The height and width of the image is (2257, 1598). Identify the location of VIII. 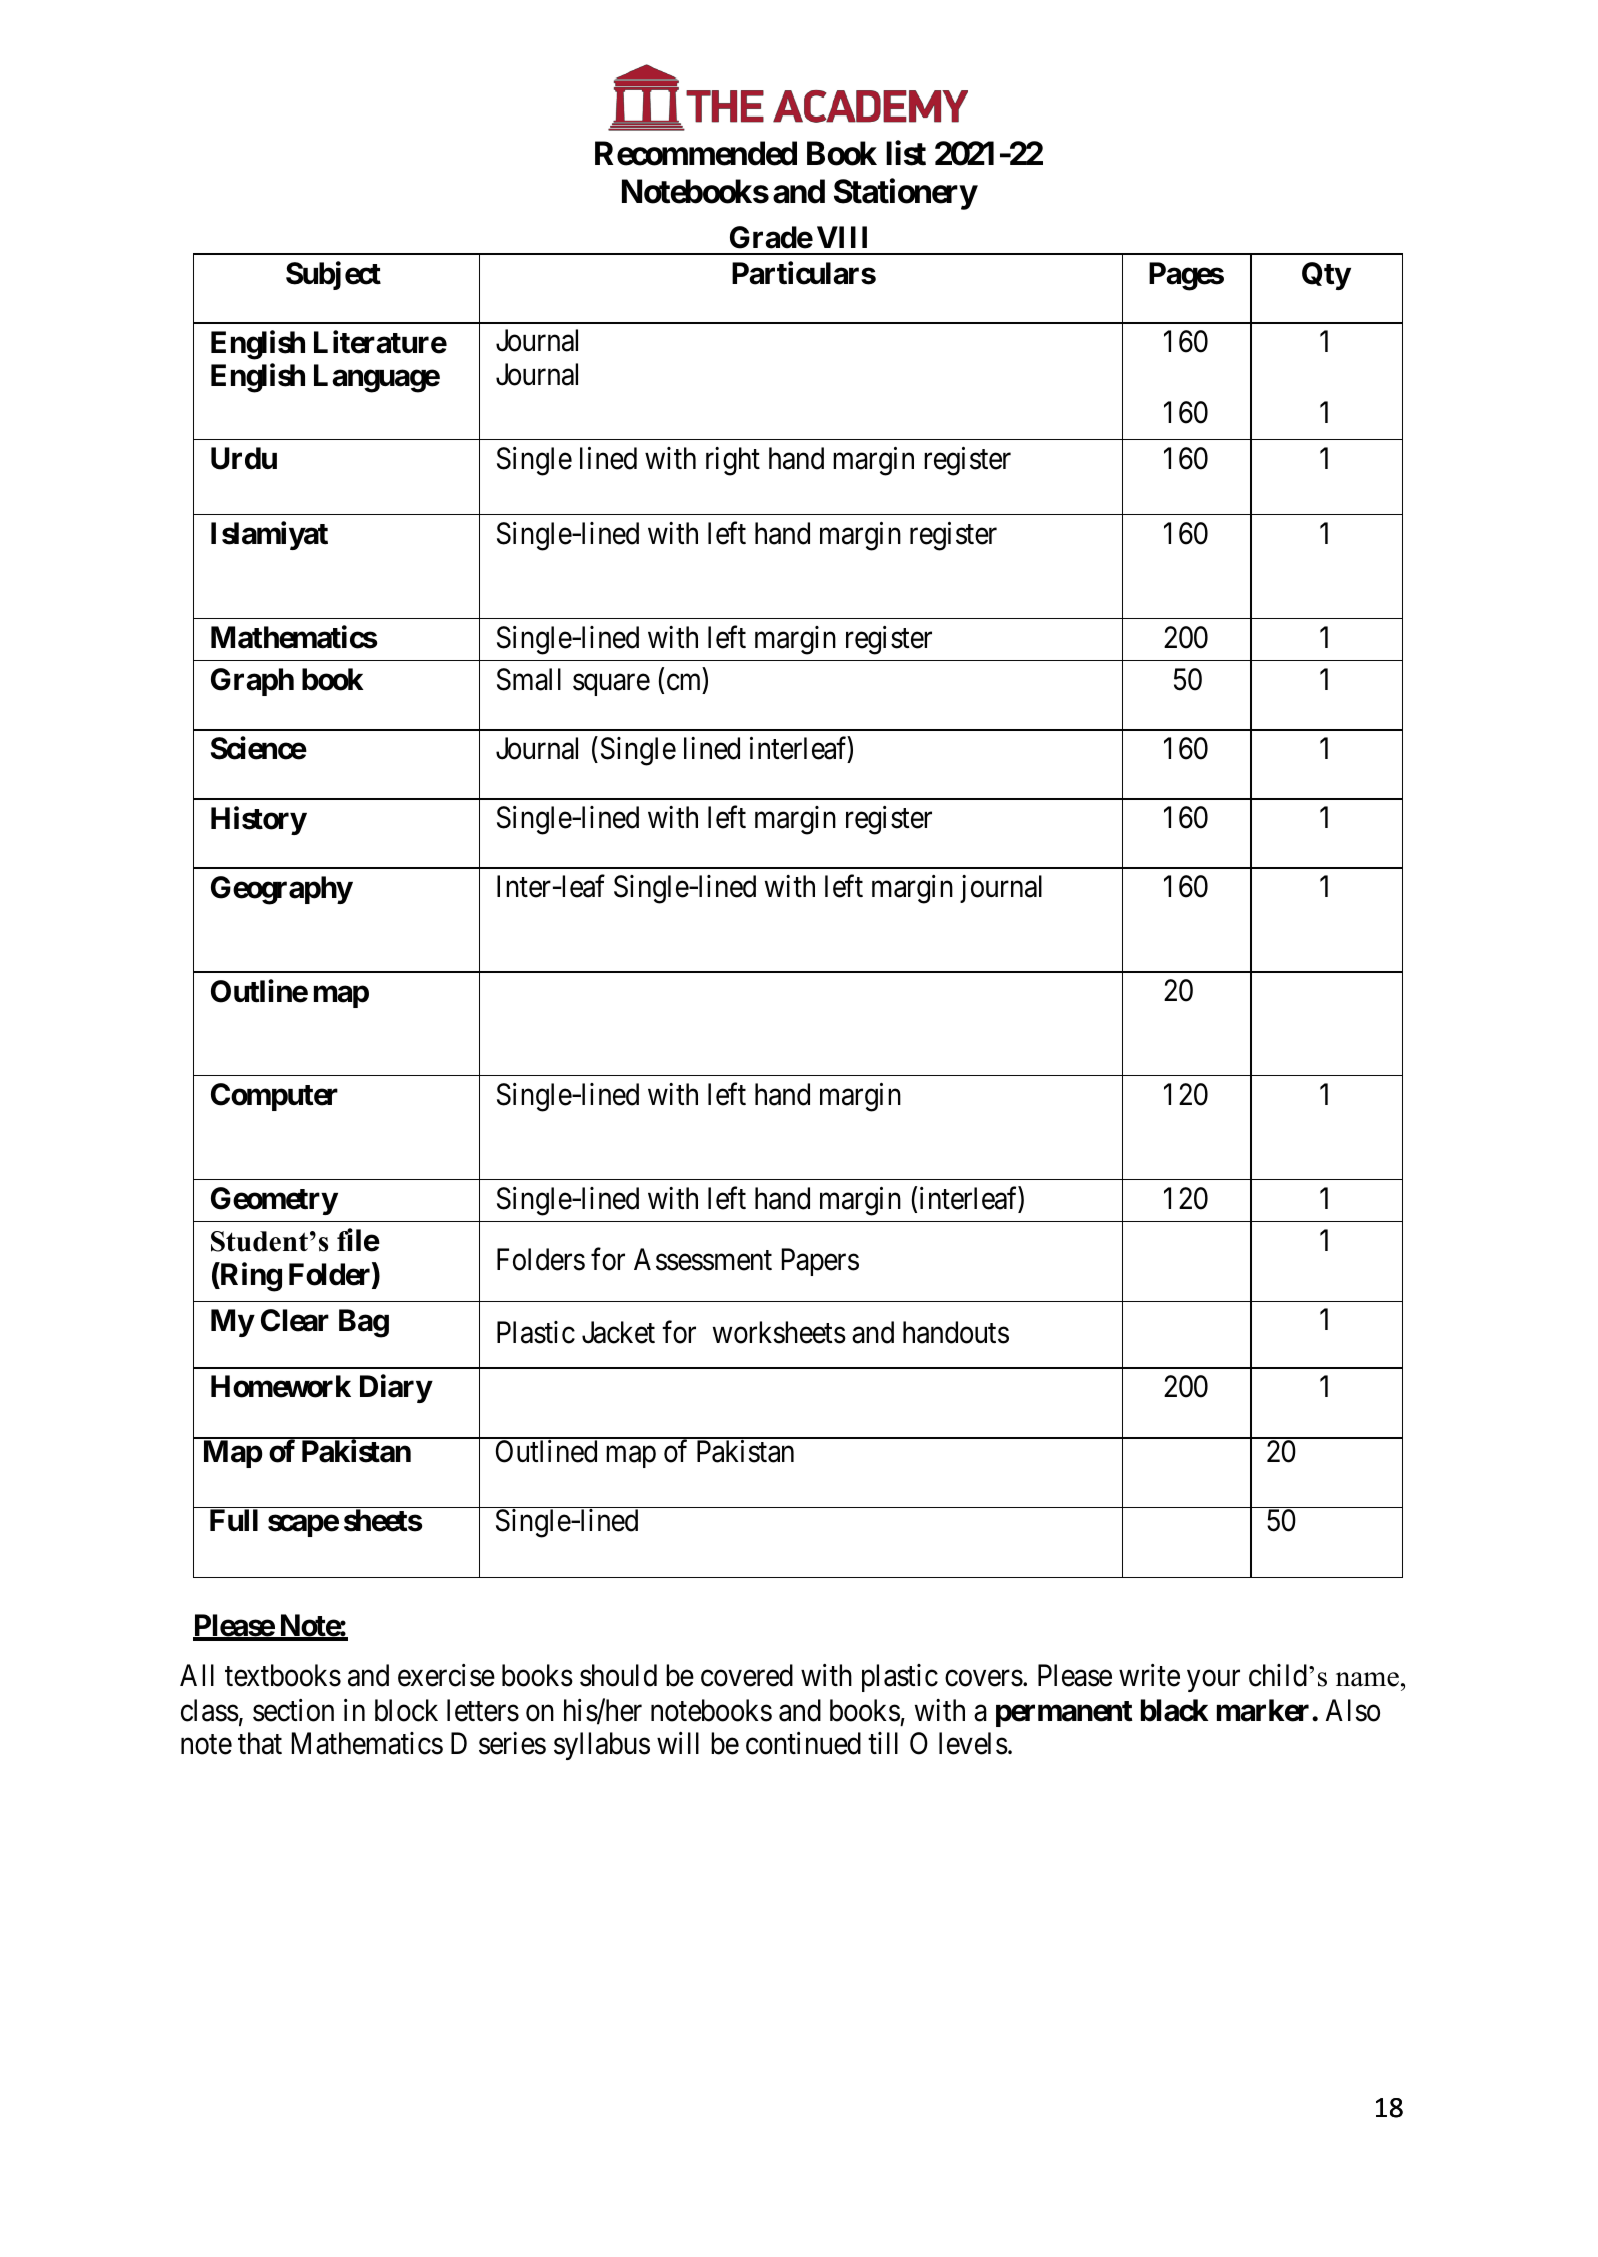
(842, 237).
